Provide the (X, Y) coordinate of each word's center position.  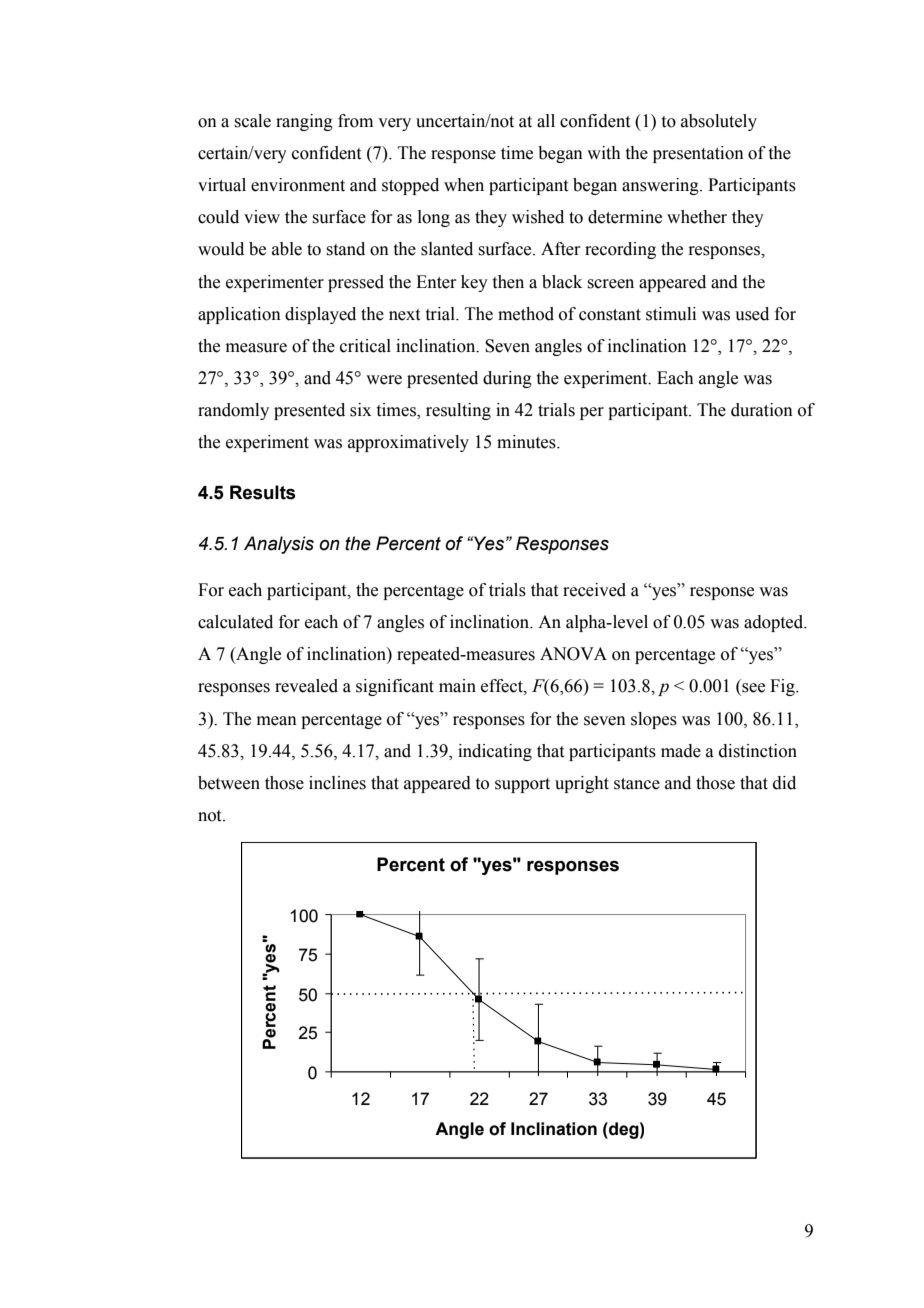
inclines (337, 783)
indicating (495, 752)
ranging (304, 122)
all (546, 121)
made (681, 751)
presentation (698, 154)
